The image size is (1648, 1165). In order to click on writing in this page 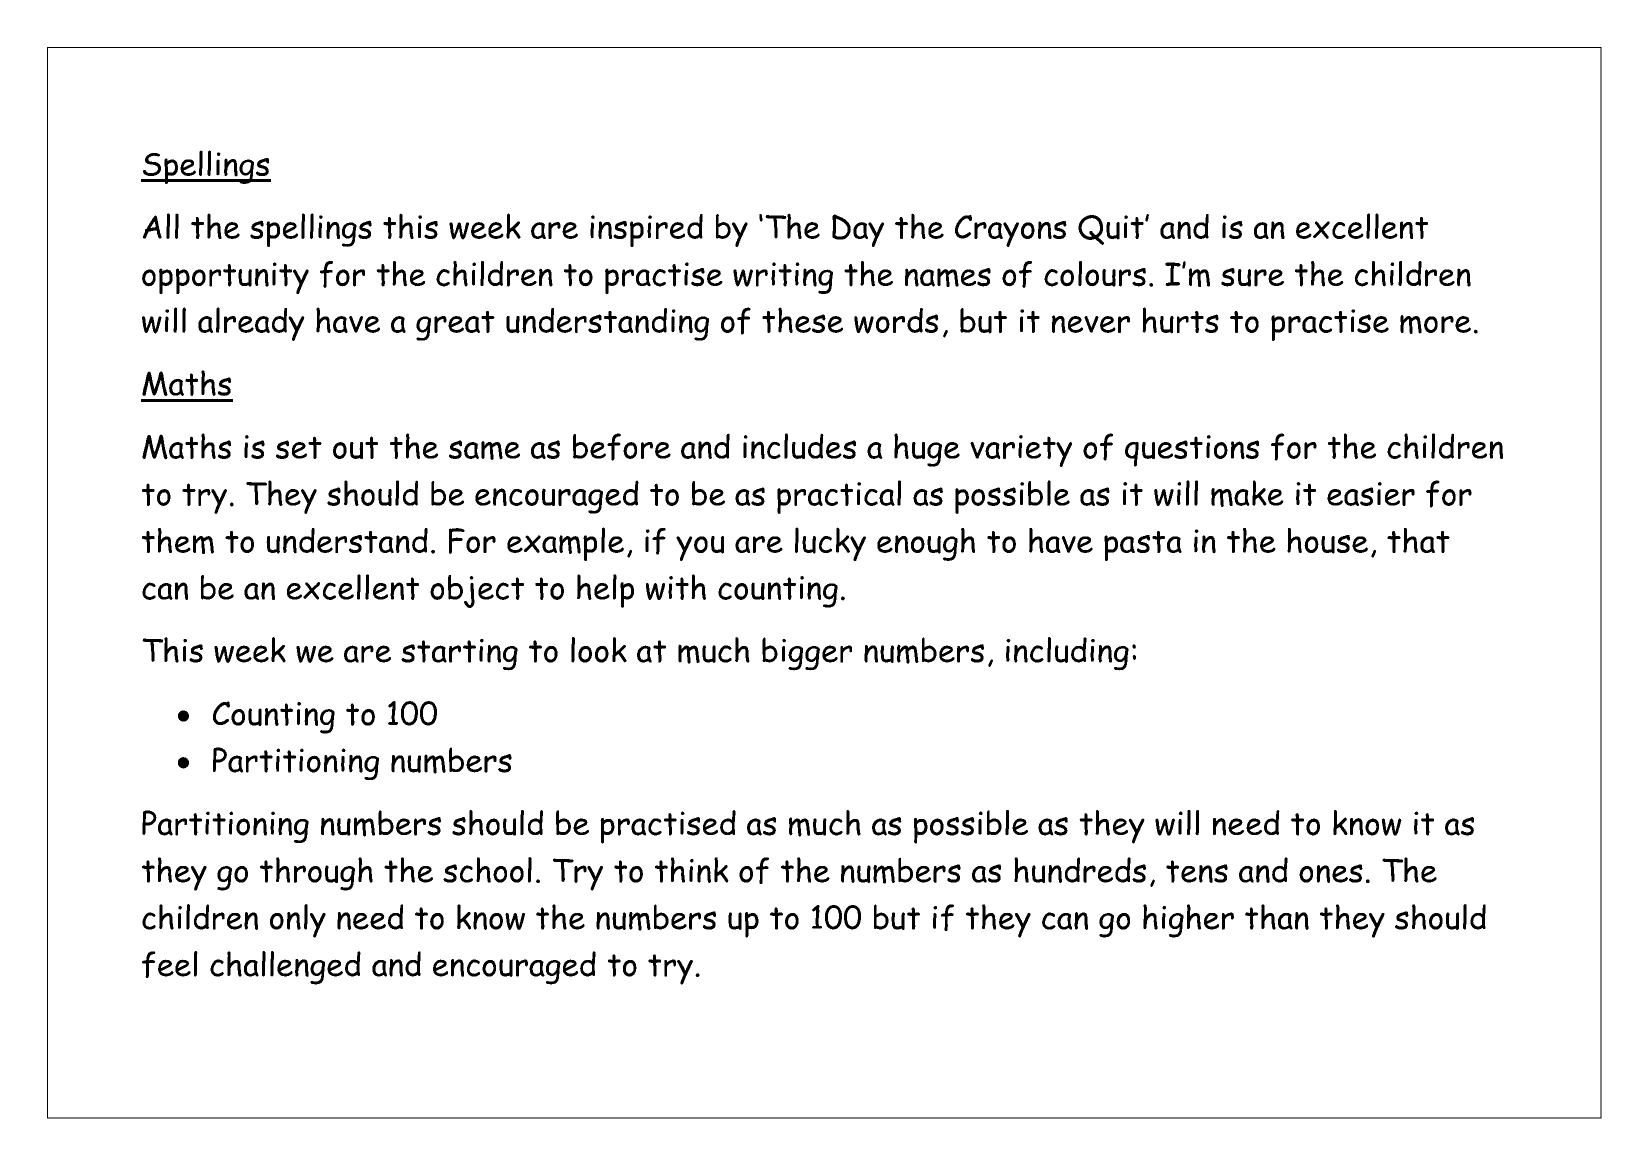, I will do `click(783, 278)`.
